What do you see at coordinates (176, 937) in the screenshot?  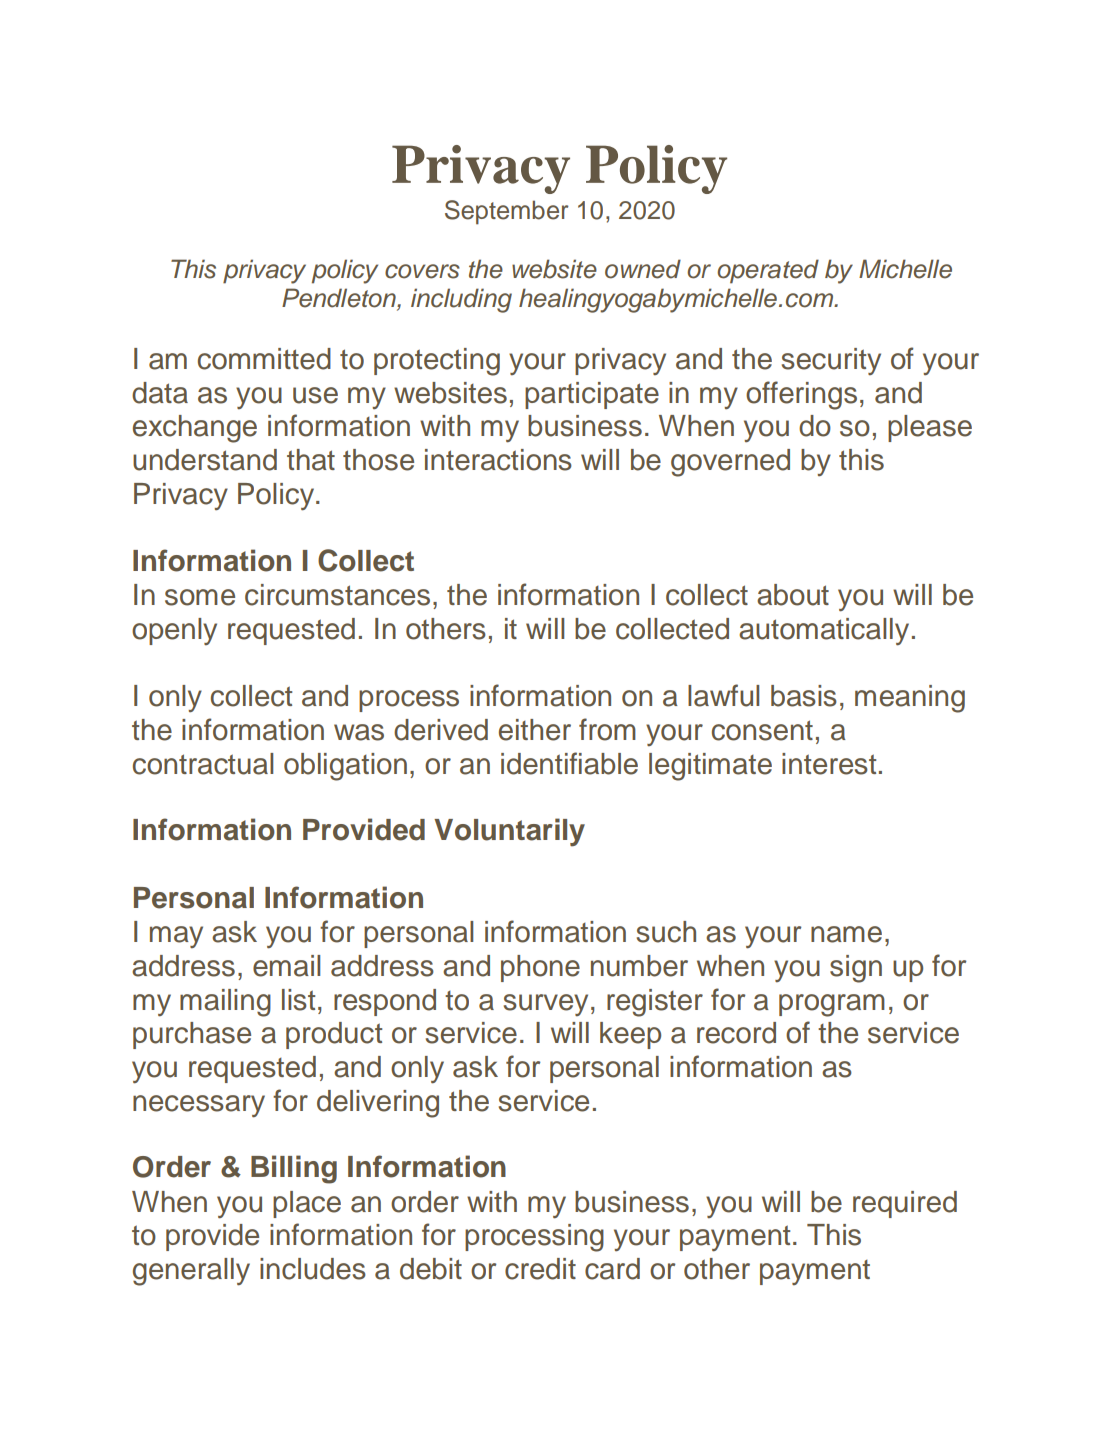 I see `may` at bounding box center [176, 937].
